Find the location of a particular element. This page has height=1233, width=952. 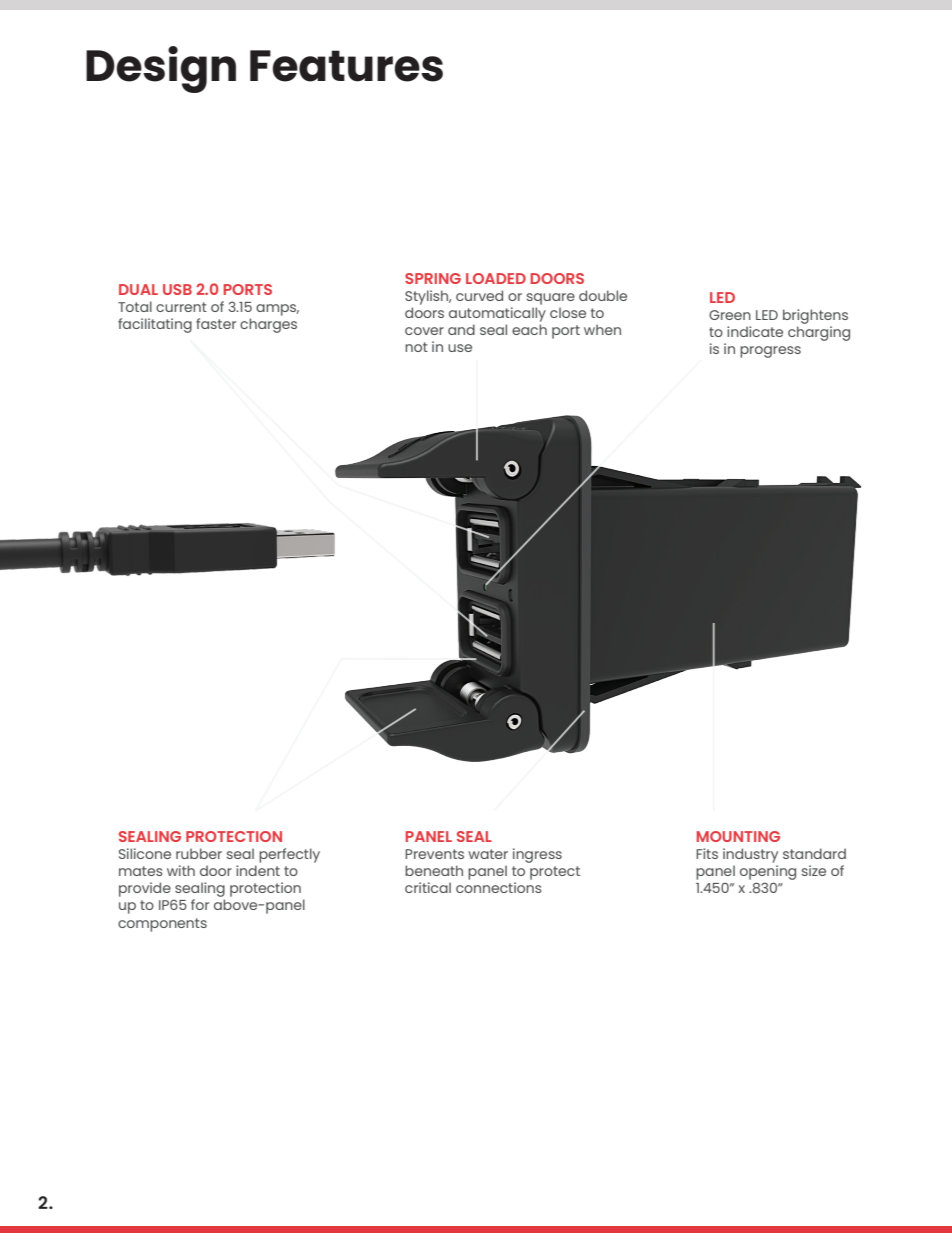

connections is located at coordinates (499, 887).
